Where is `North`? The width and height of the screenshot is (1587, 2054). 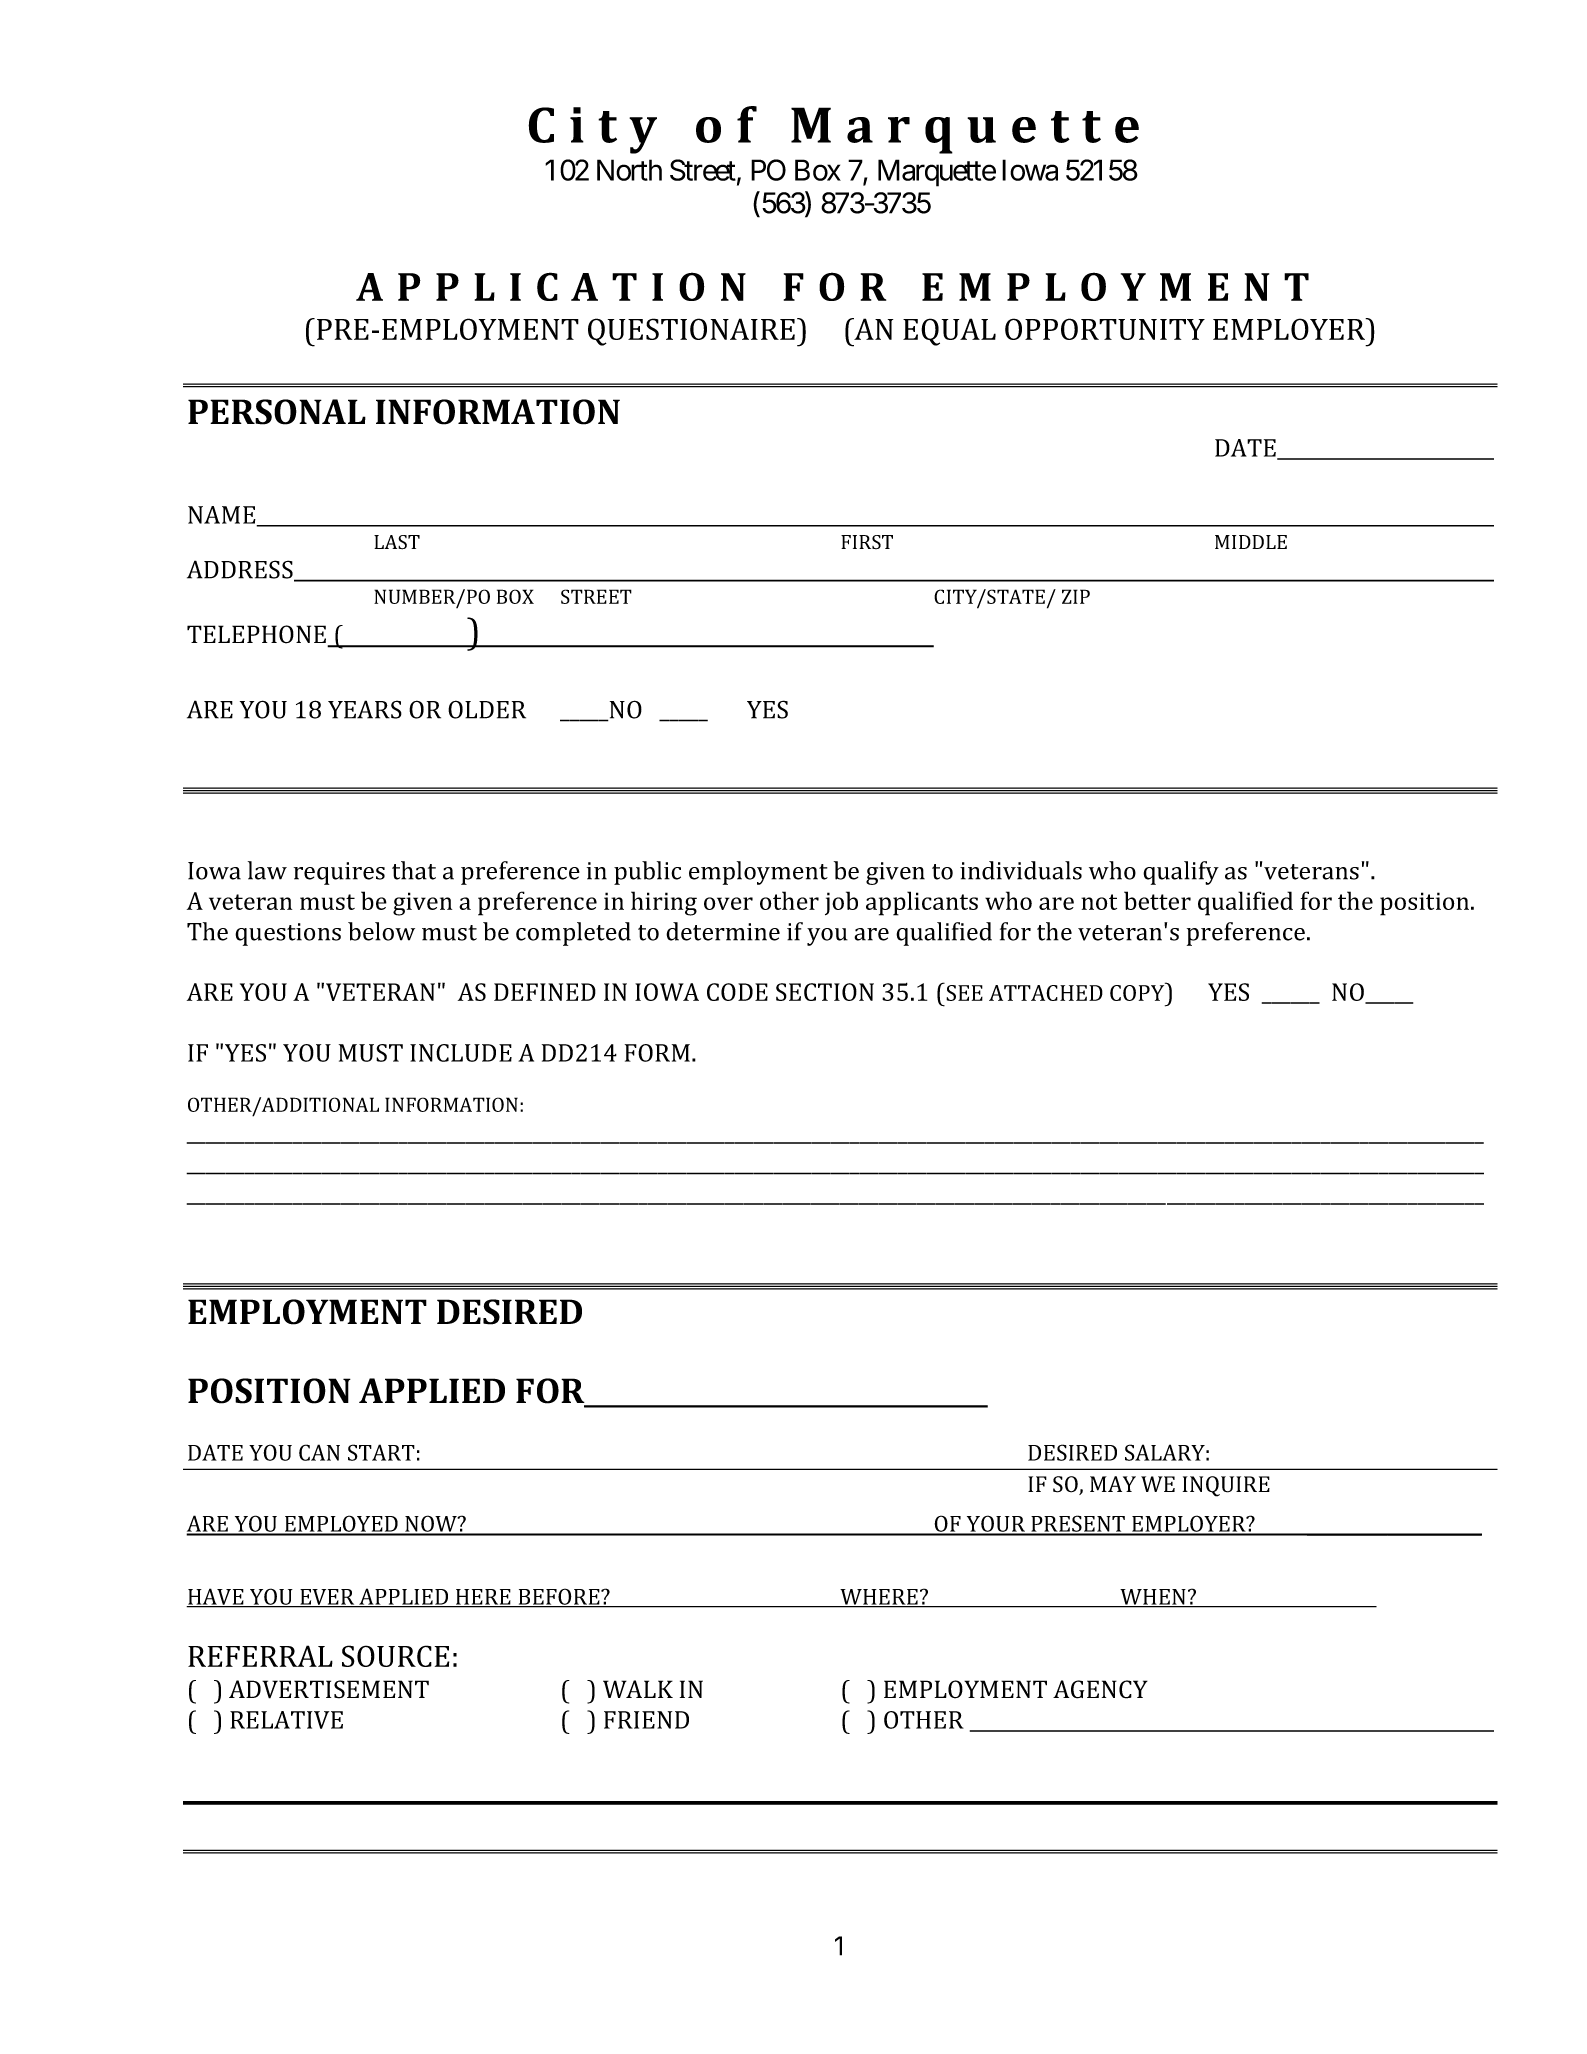
North is located at coordinates (629, 170).
